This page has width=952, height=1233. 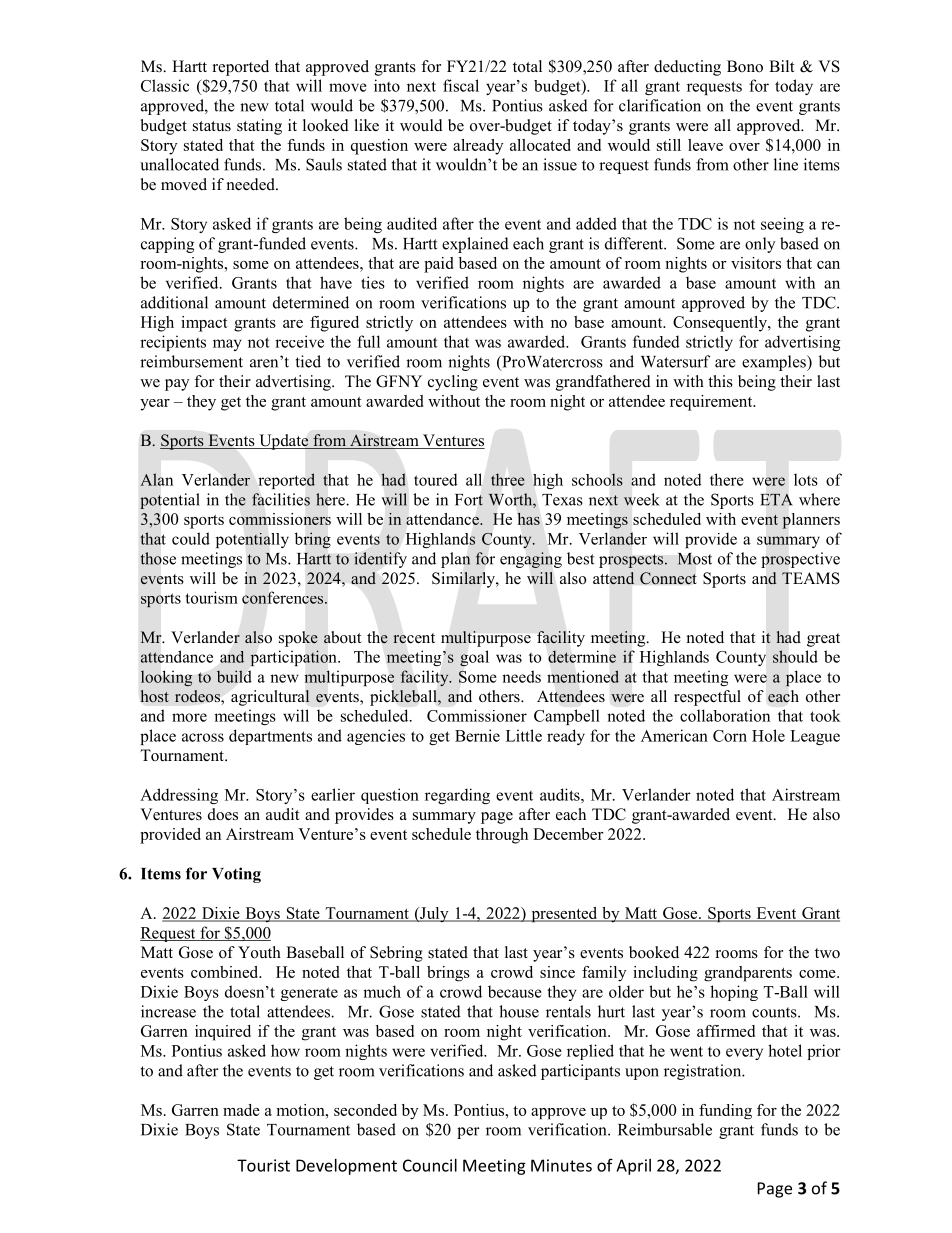 What do you see at coordinates (474, 658) in the page?
I see `goal` at bounding box center [474, 658].
